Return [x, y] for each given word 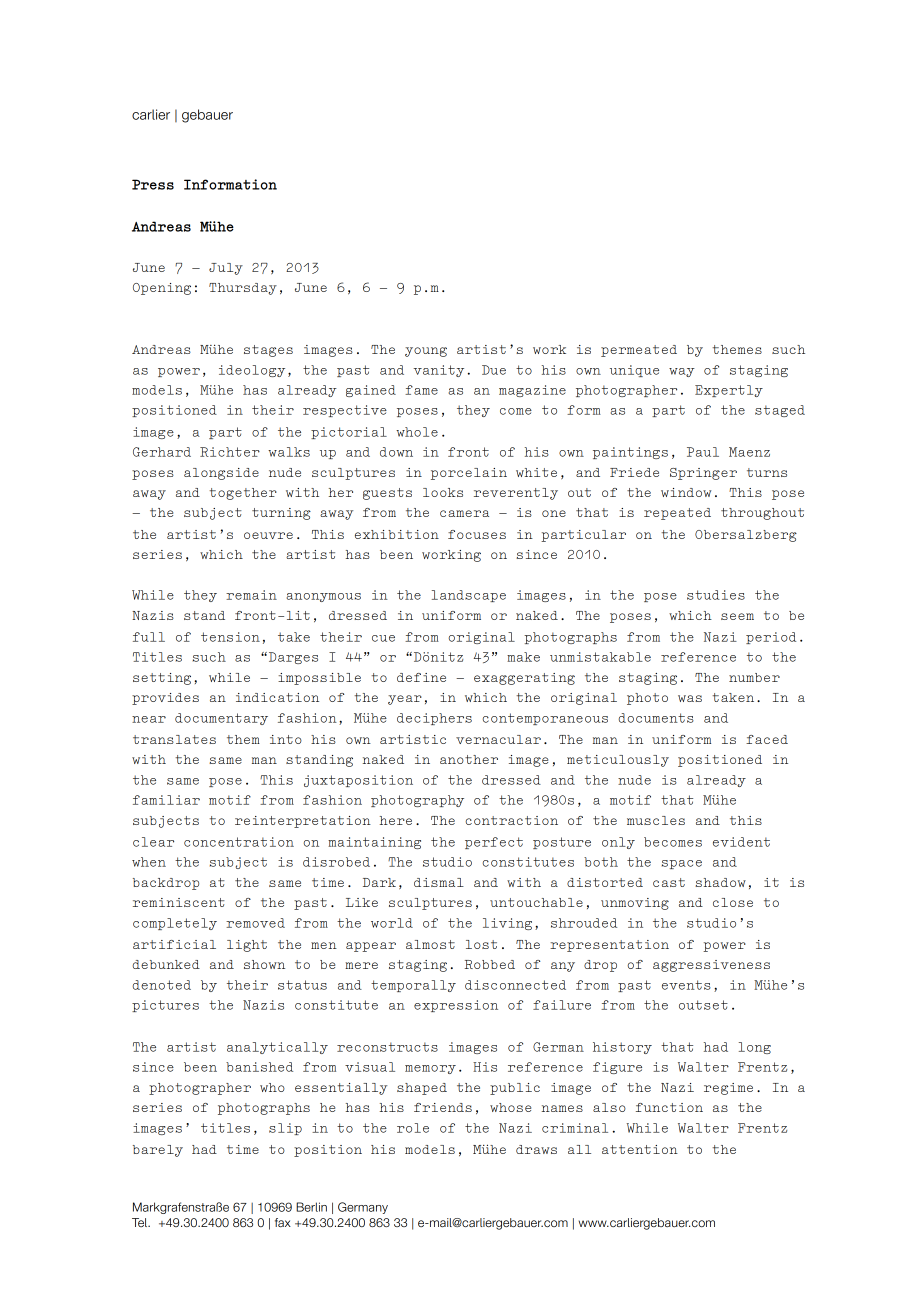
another [469, 759]
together [243, 494]
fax [283, 1222]
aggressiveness [711, 966]
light [247, 946]
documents [656, 718]
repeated [677, 514]
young [426, 352]
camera [464, 513]
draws [536, 1149]
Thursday [243, 289]
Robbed [490, 964]
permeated [639, 351]
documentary [221, 719]
